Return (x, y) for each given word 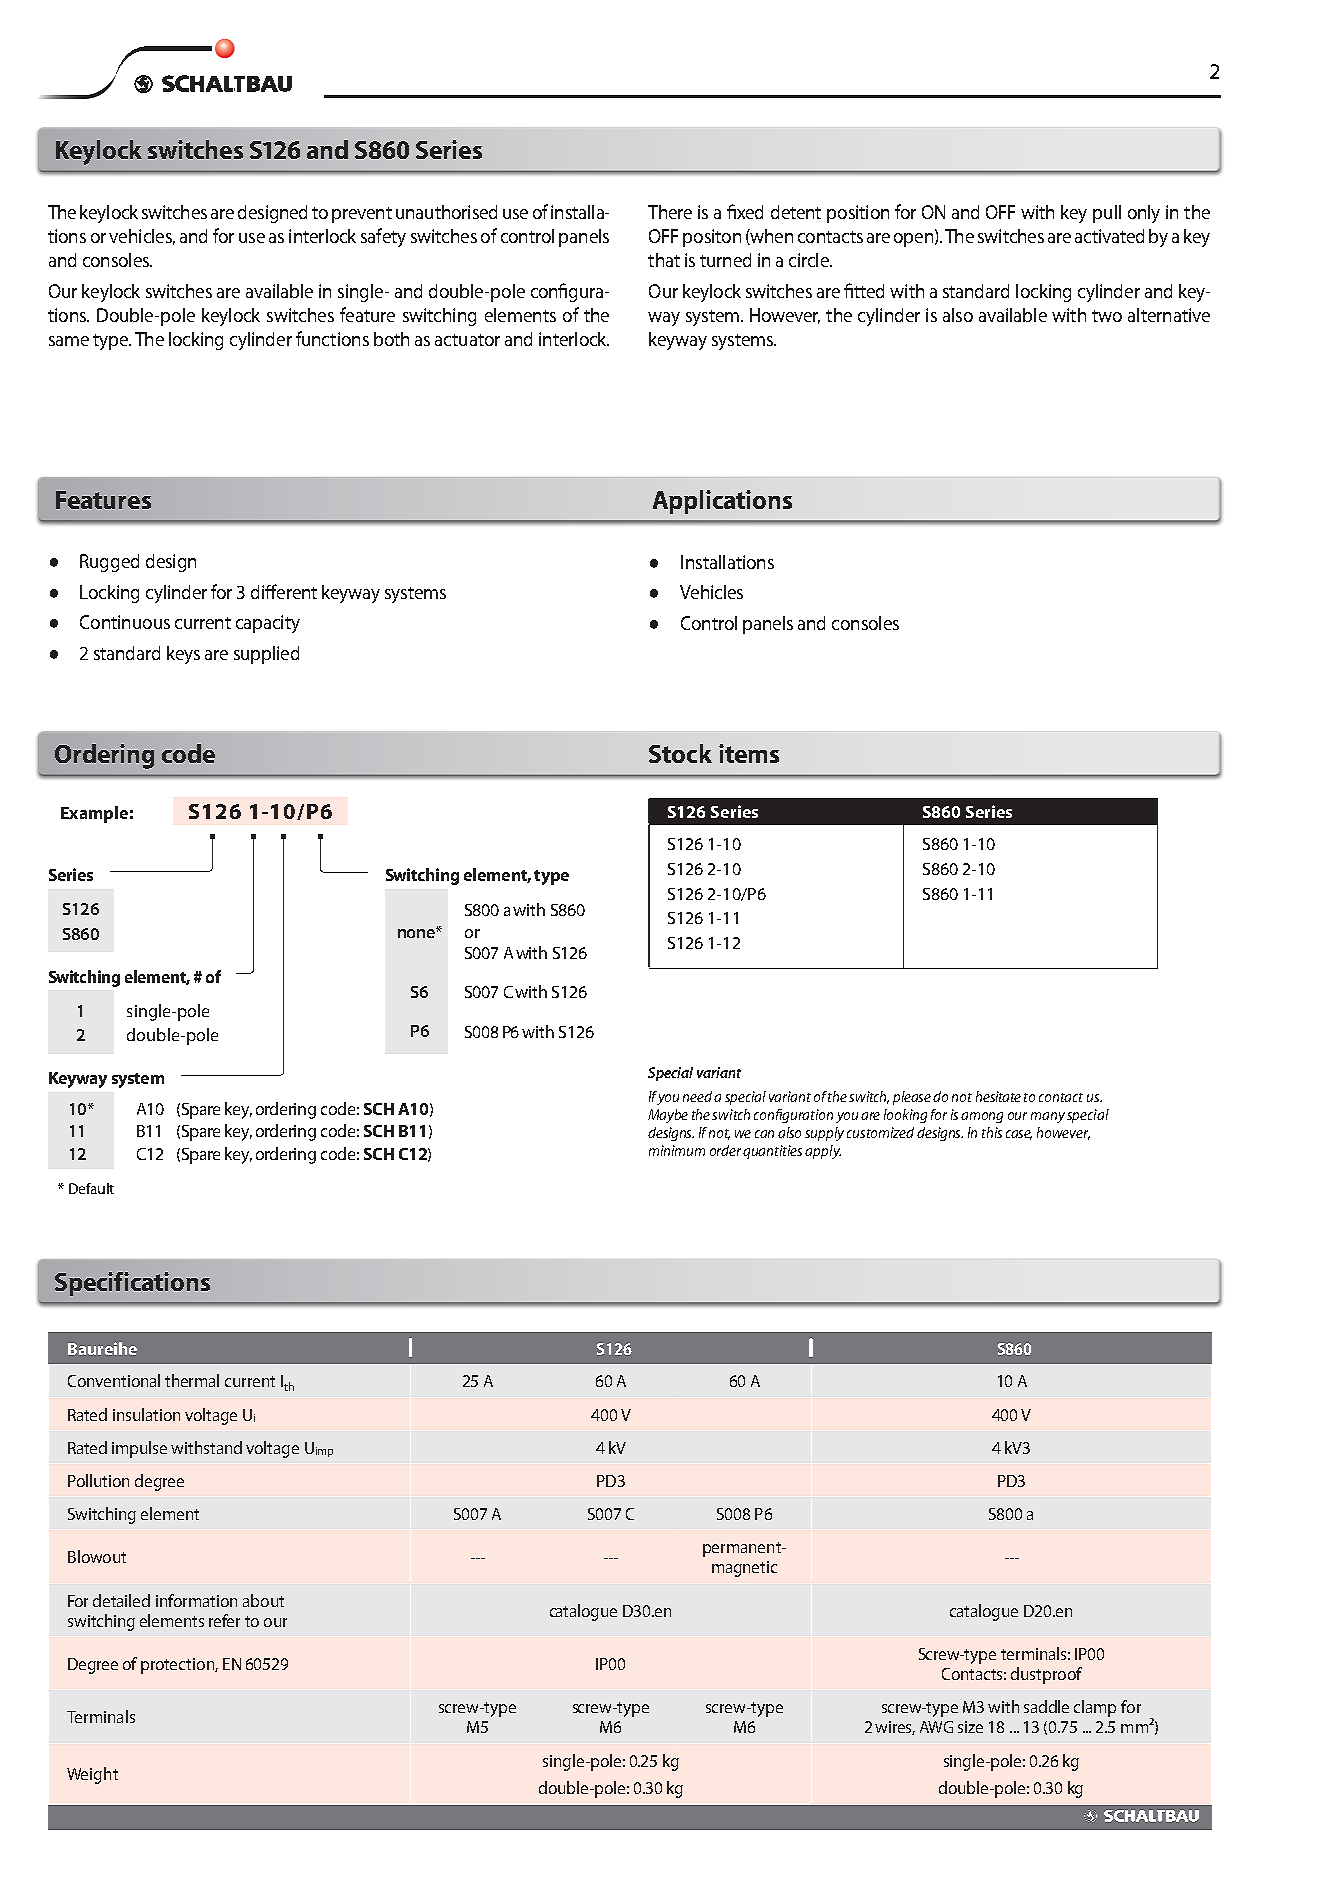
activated (1109, 236)
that (664, 260)
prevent (362, 215)
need (699, 1096)
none (417, 933)
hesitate (998, 1096)
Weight (92, 1775)
